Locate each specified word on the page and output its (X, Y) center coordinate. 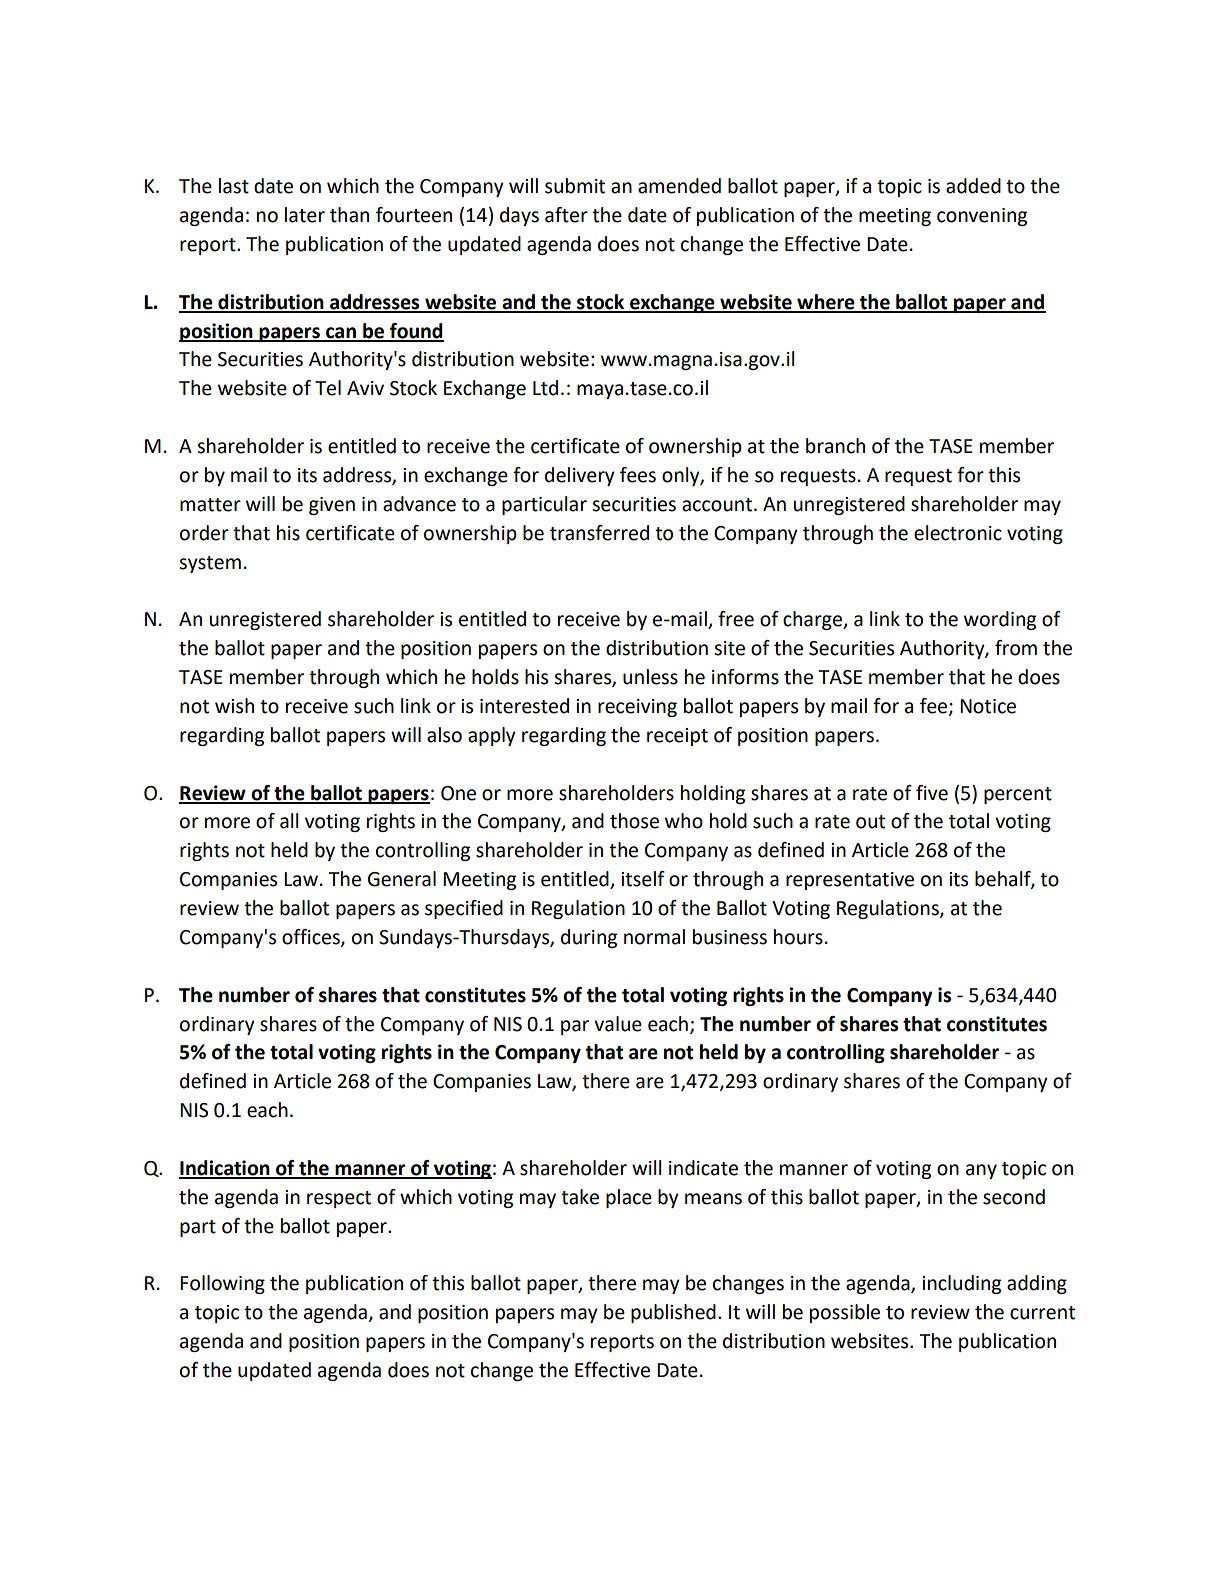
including (961, 1284)
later (305, 215)
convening (982, 217)
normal (654, 937)
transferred (599, 533)
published (673, 1313)
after (566, 215)
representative (850, 881)
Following (222, 1284)
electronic (958, 533)
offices (312, 937)
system (210, 564)
